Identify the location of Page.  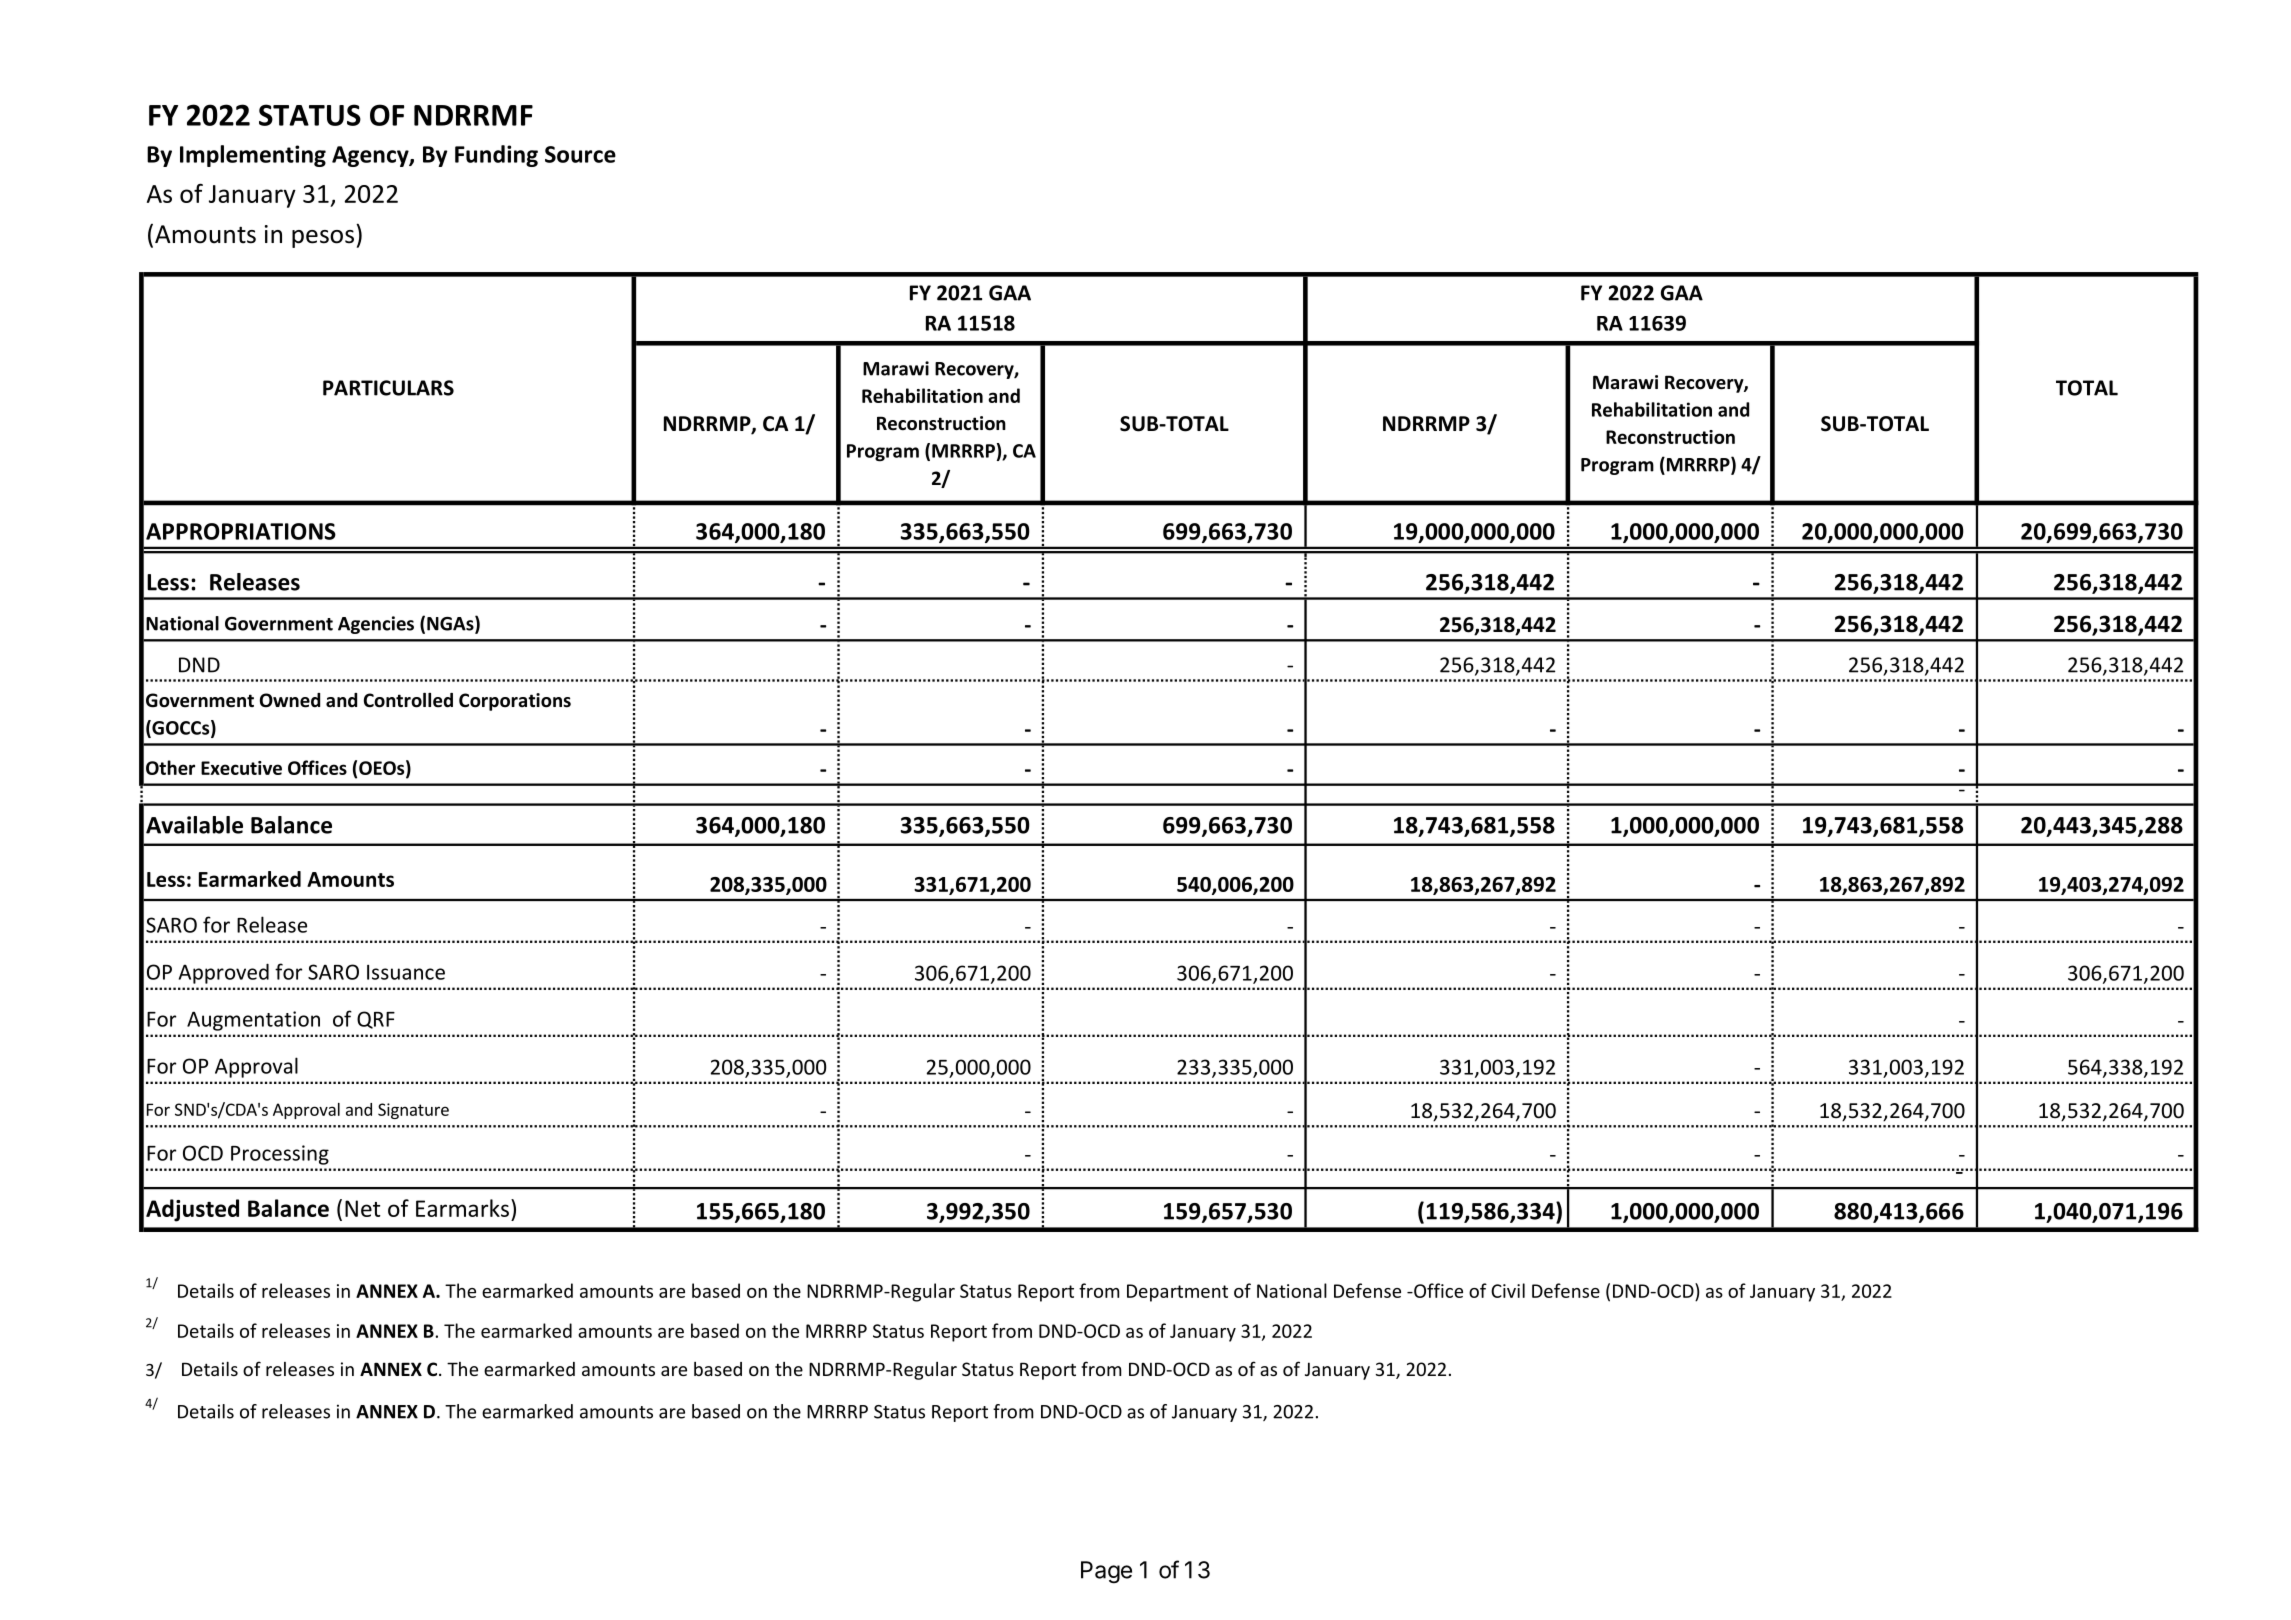
(1106, 1572).
